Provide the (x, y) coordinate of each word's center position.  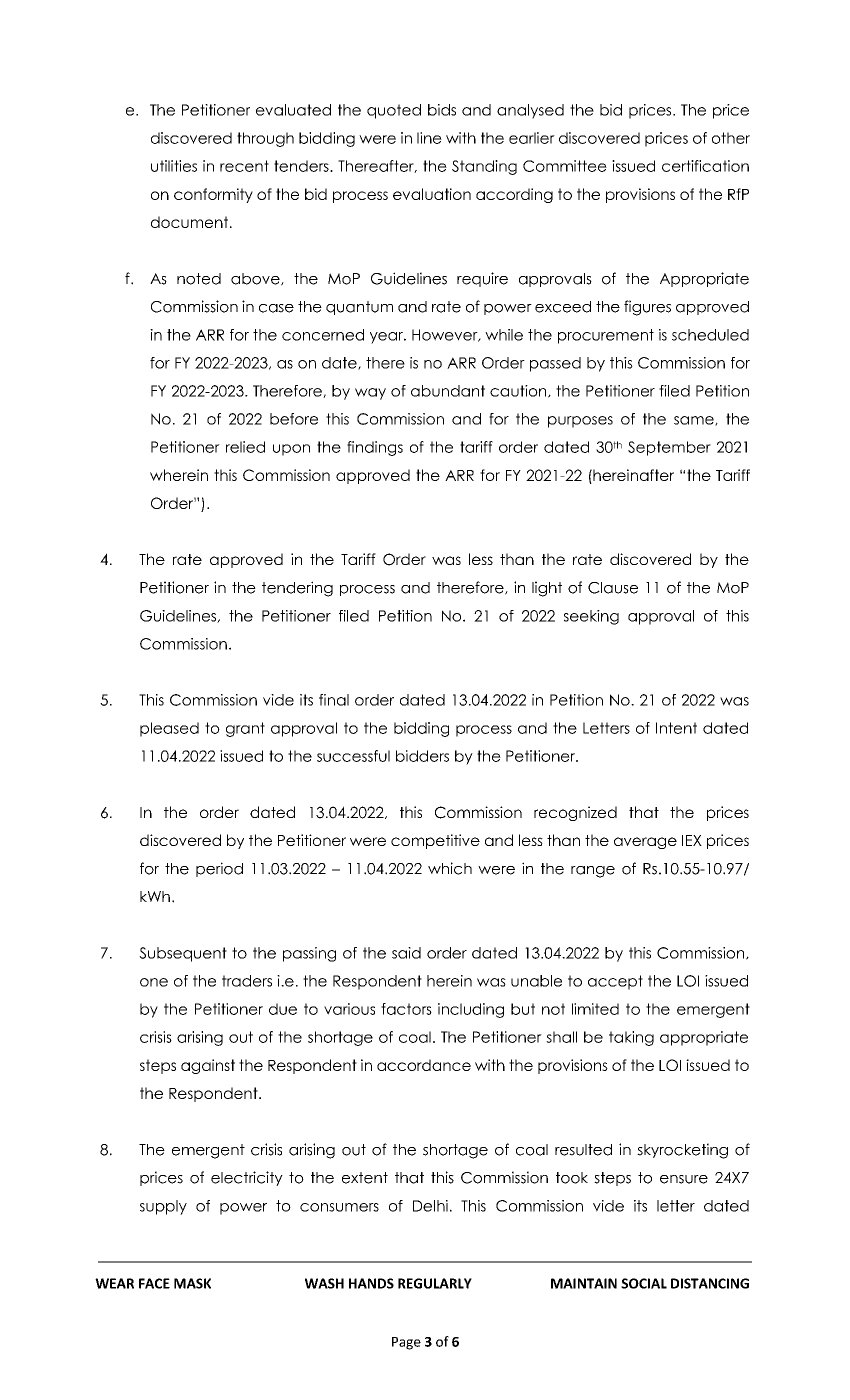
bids (442, 110)
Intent (676, 728)
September (669, 448)
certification (705, 166)
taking (631, 1038)
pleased (169, 729)
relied (245, 447)
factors (406, 1009)
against (208, 1066)
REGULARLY (435, 1283)
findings (375, 448)
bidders (422, 756)
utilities (174, 166)
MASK (192, 1283)
